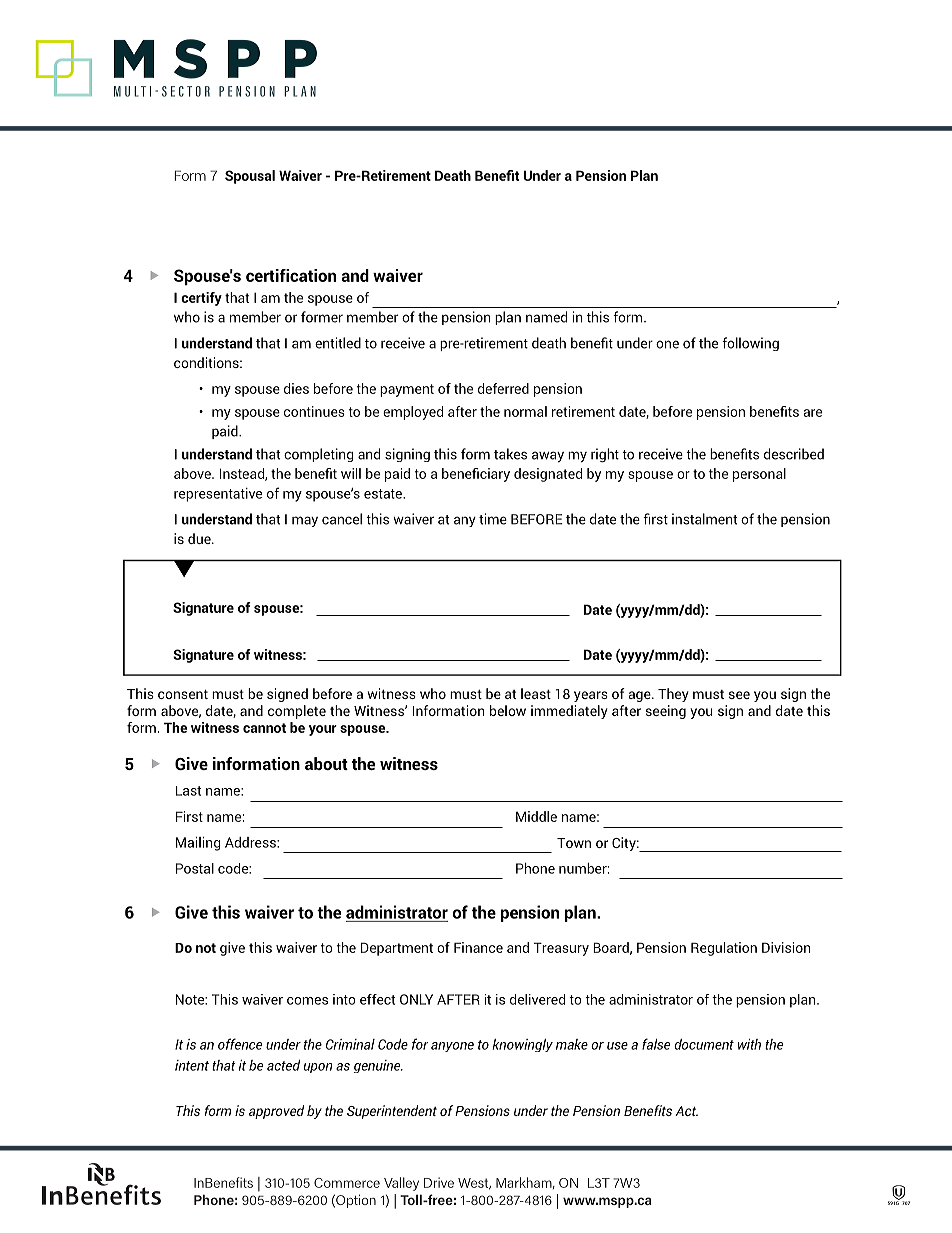  What do you see at coordinates (291, 275) in the screenshot?
I see `certification` at bounding box center [291, 275].
